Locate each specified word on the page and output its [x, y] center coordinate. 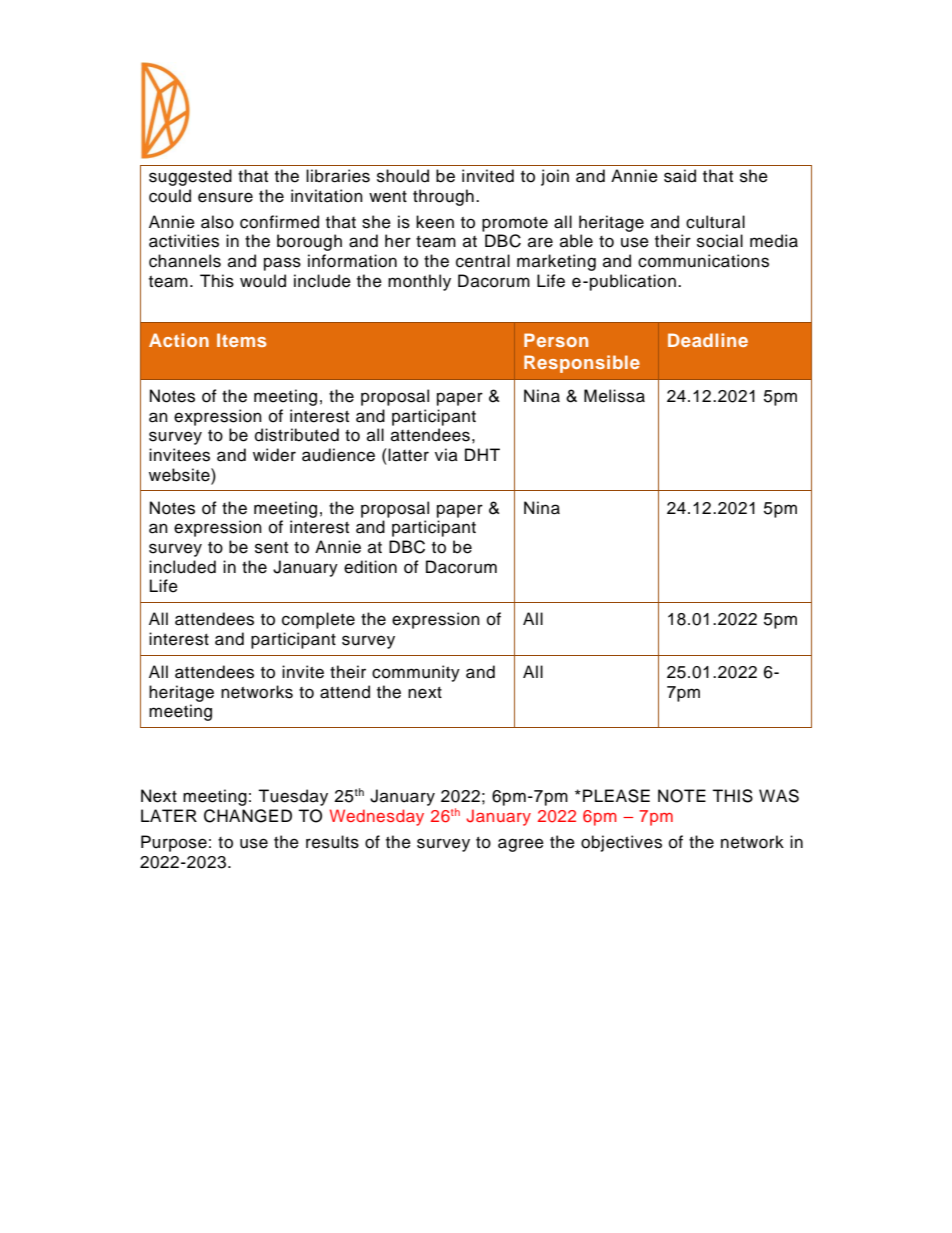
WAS [779, 796]
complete [318, 620]
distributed [297, 435]
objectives [621, 843]
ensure [225, 197]
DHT [482, 454]
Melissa [614, 396]
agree [521, 845]
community [416, 673]
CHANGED [248, 816]
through [443, 197]
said [680, 176]
